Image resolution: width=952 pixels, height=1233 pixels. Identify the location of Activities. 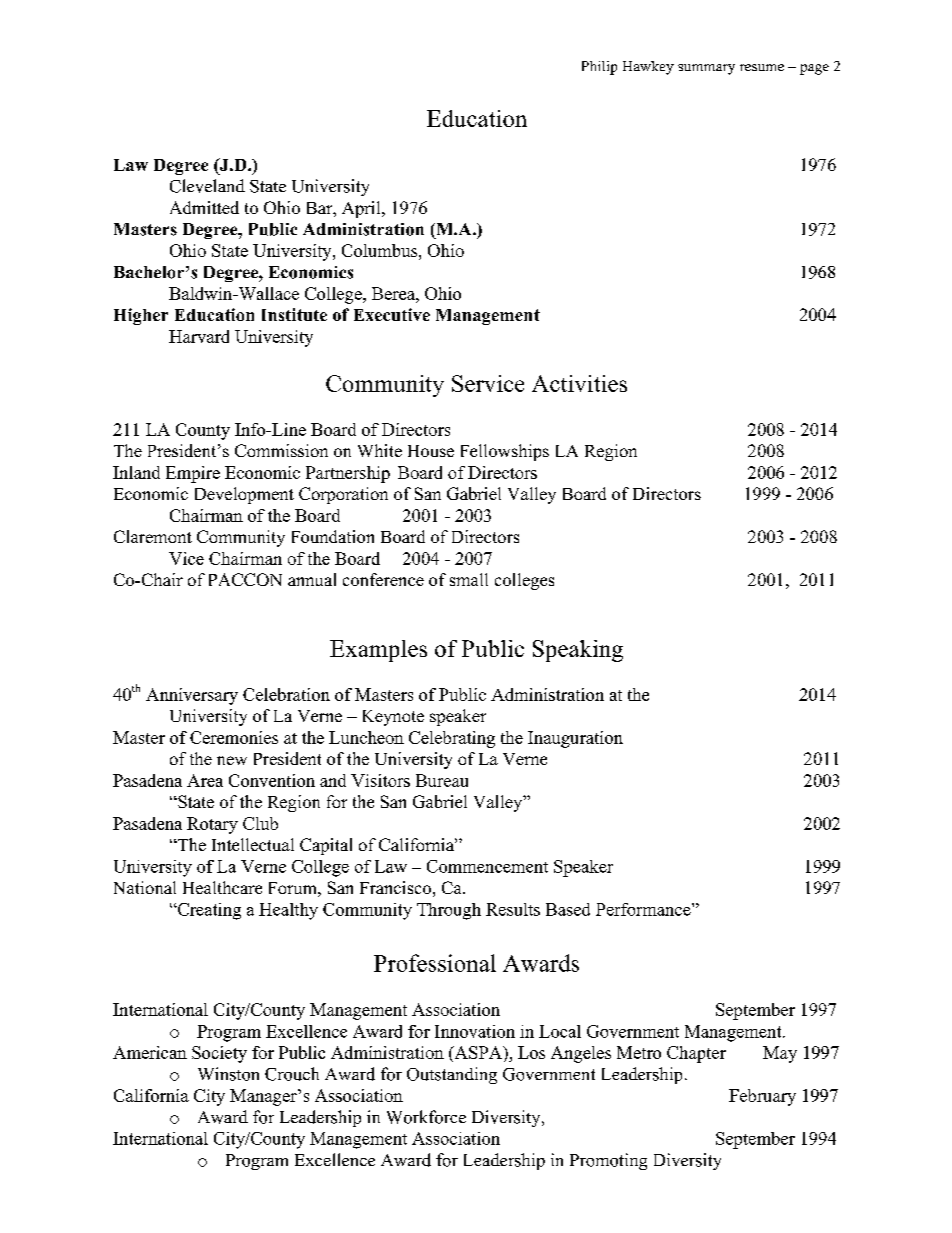
(579, 383).
